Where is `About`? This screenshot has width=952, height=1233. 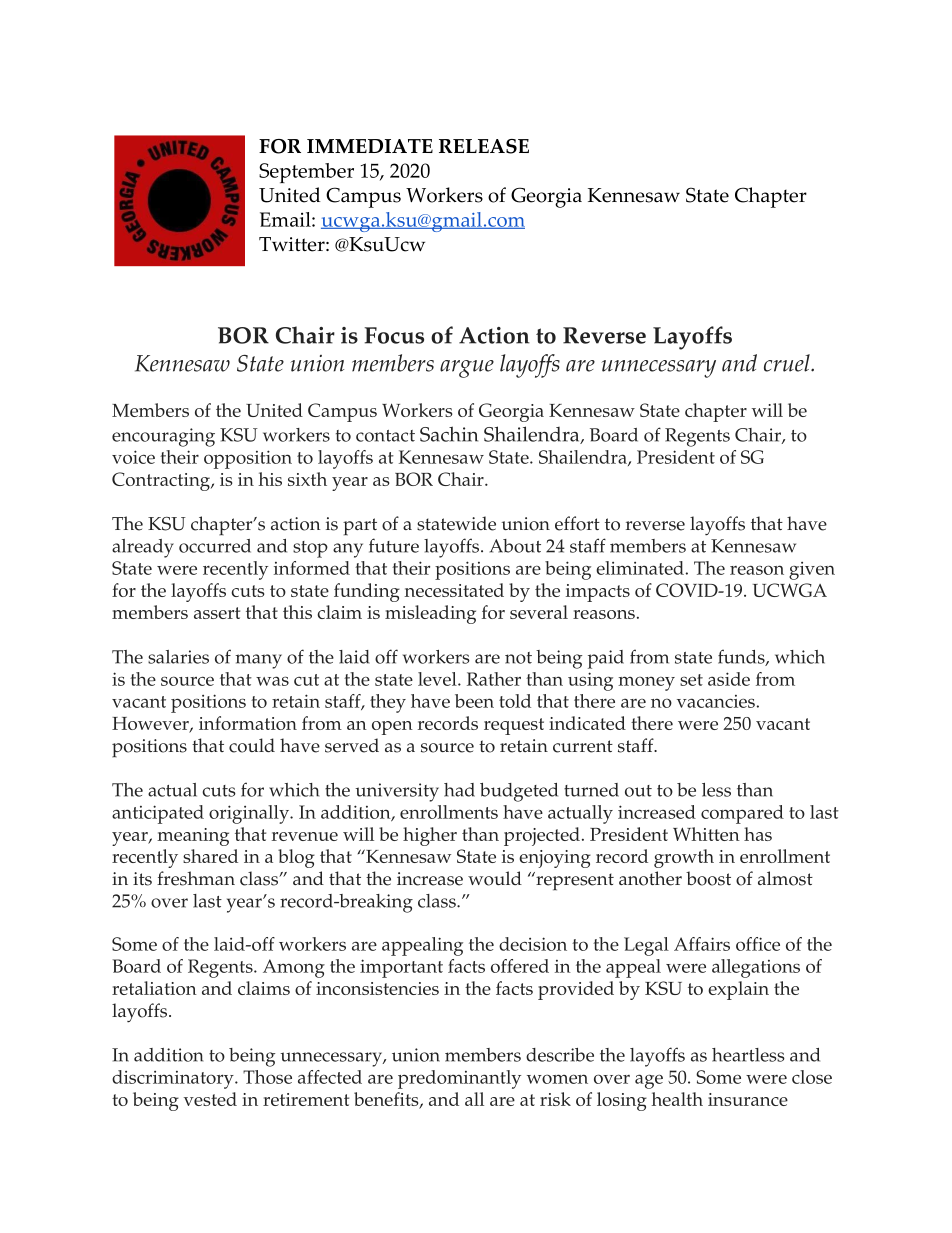 About is located at coordinates (515, 546).
